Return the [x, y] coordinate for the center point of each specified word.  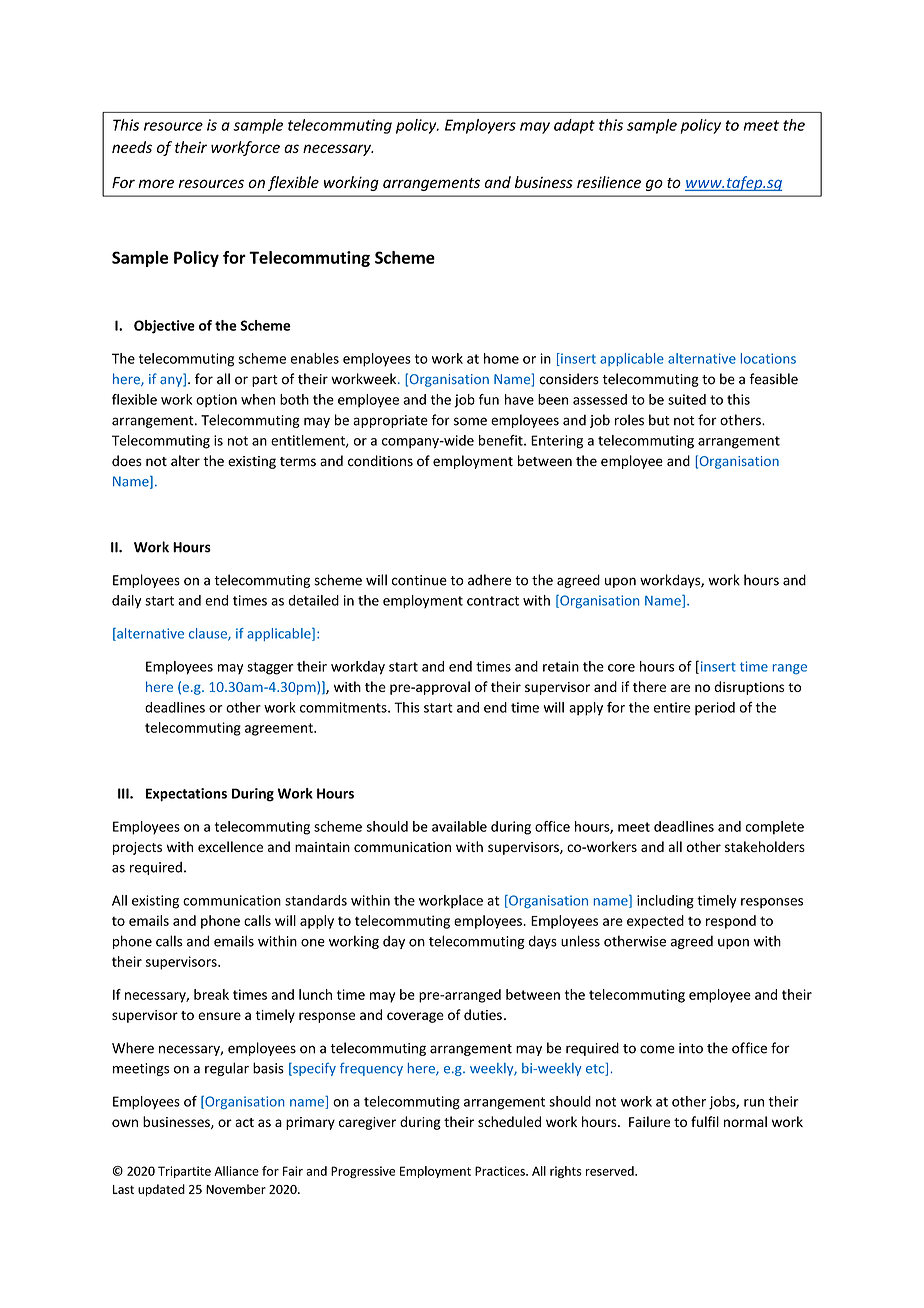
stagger [270, 668]
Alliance [236, 1171]
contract [493, 601]
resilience [609, 182]
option [216, 401]
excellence [230, 846]
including [665, 902]
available [459, 826]
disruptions [749, 688]
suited [687, 399]
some [470, 421]
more [156, 183]
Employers [480, 126]
